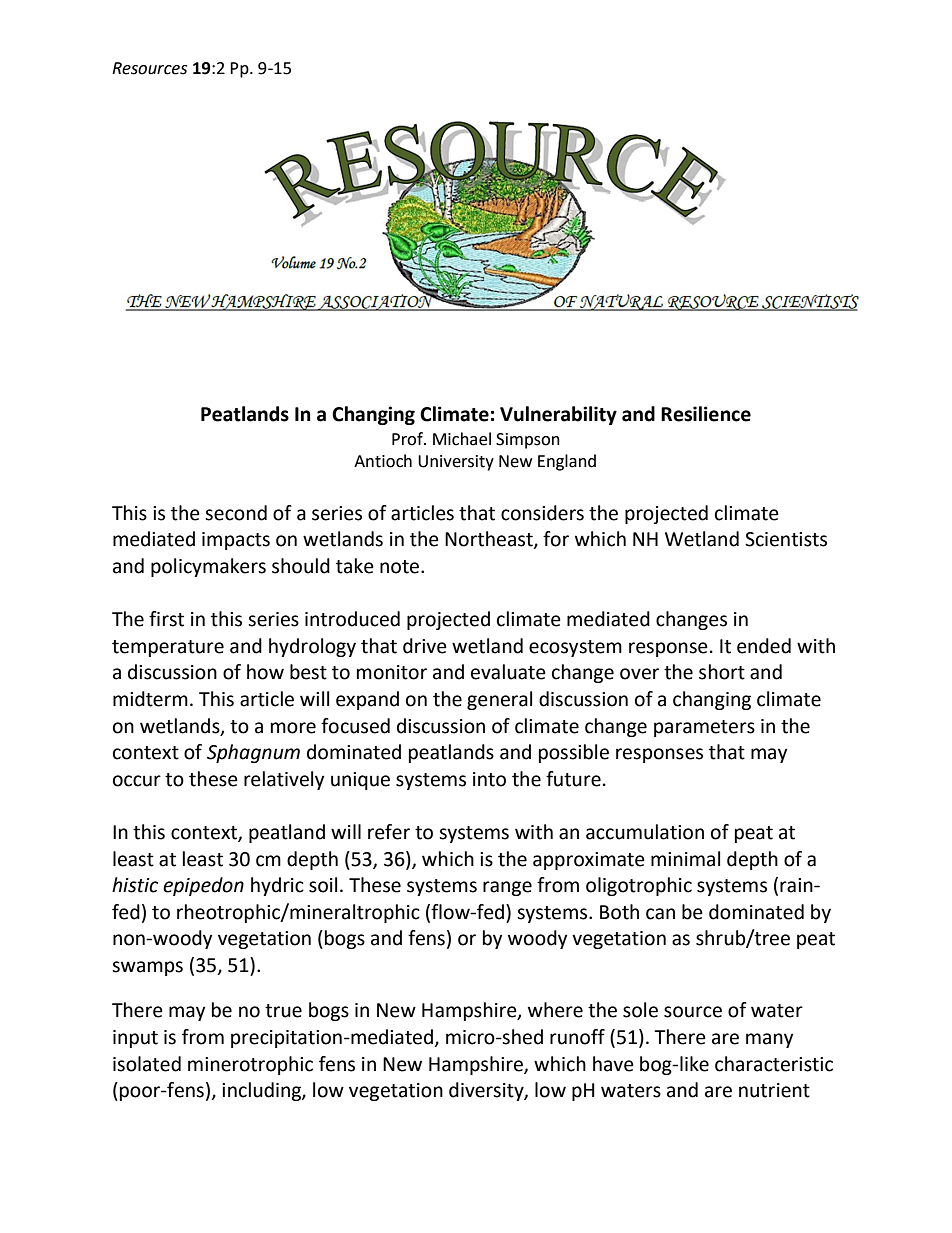  I want to click on temperature, so click(168, 648).
